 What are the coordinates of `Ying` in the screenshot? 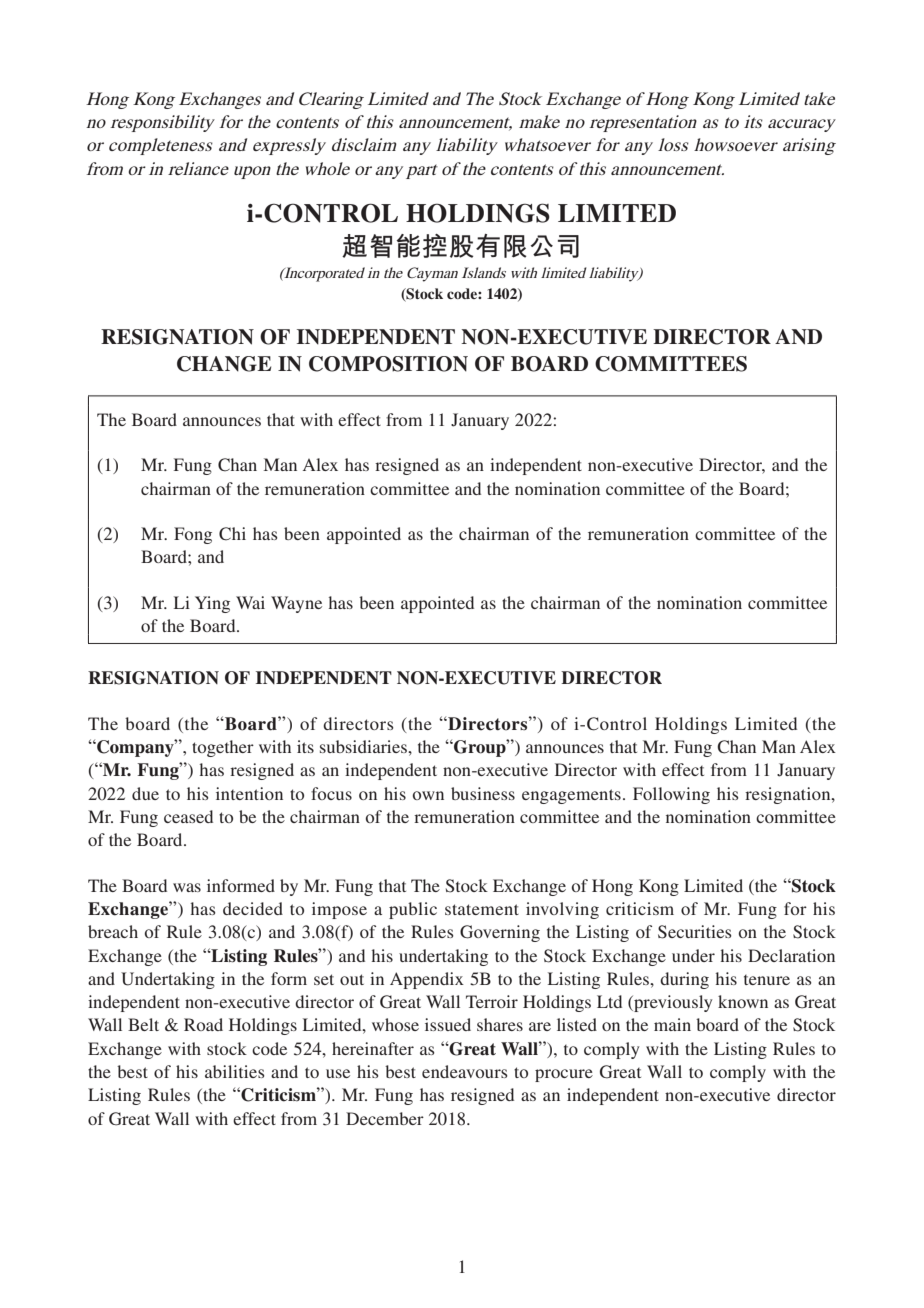 It's located at (212, 604).
